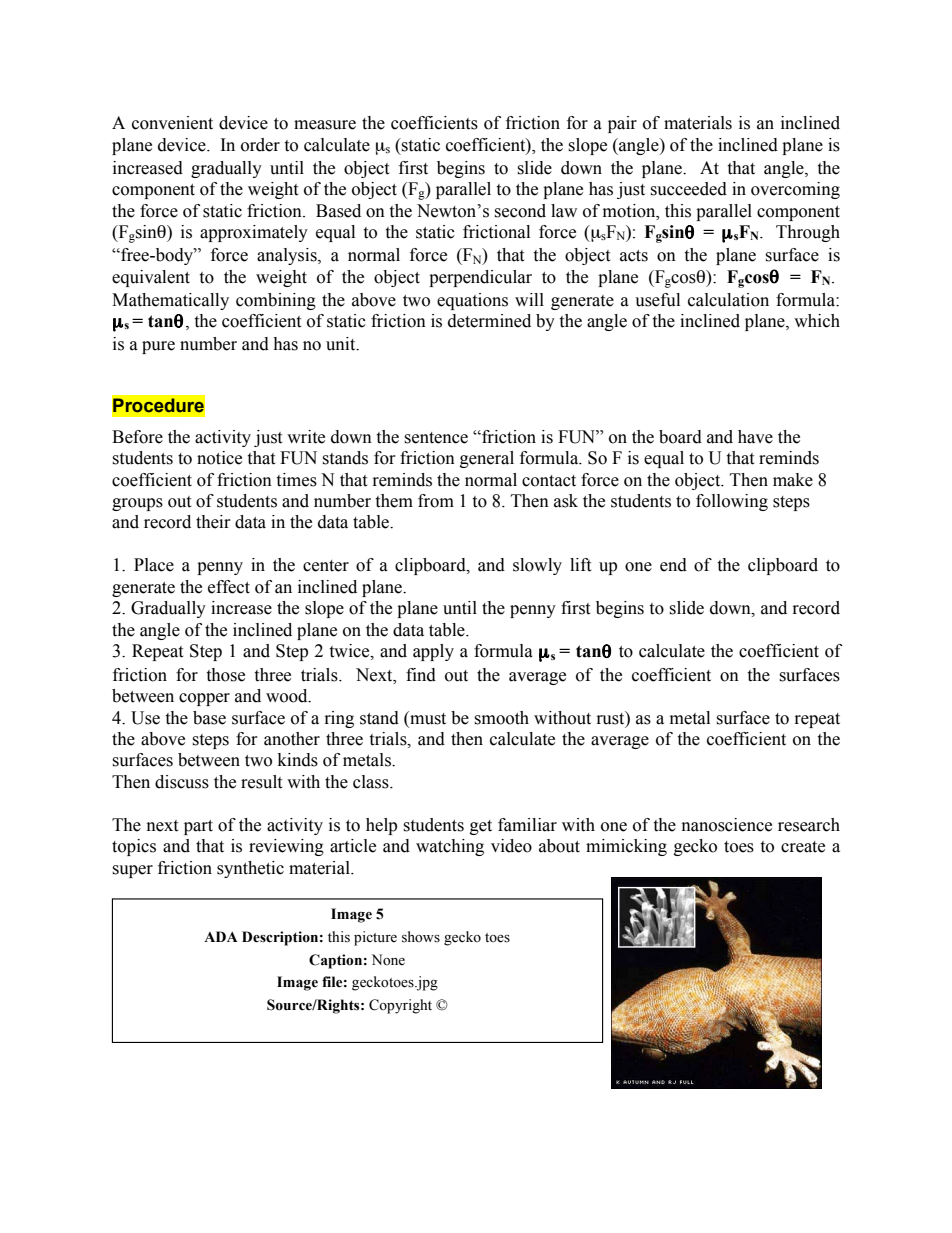 The height and width of the screenshot is (1233, 952). What do you see at coordinates (803, 847) in the screenshot?
I see `create` at bounding box center [803, 847].
